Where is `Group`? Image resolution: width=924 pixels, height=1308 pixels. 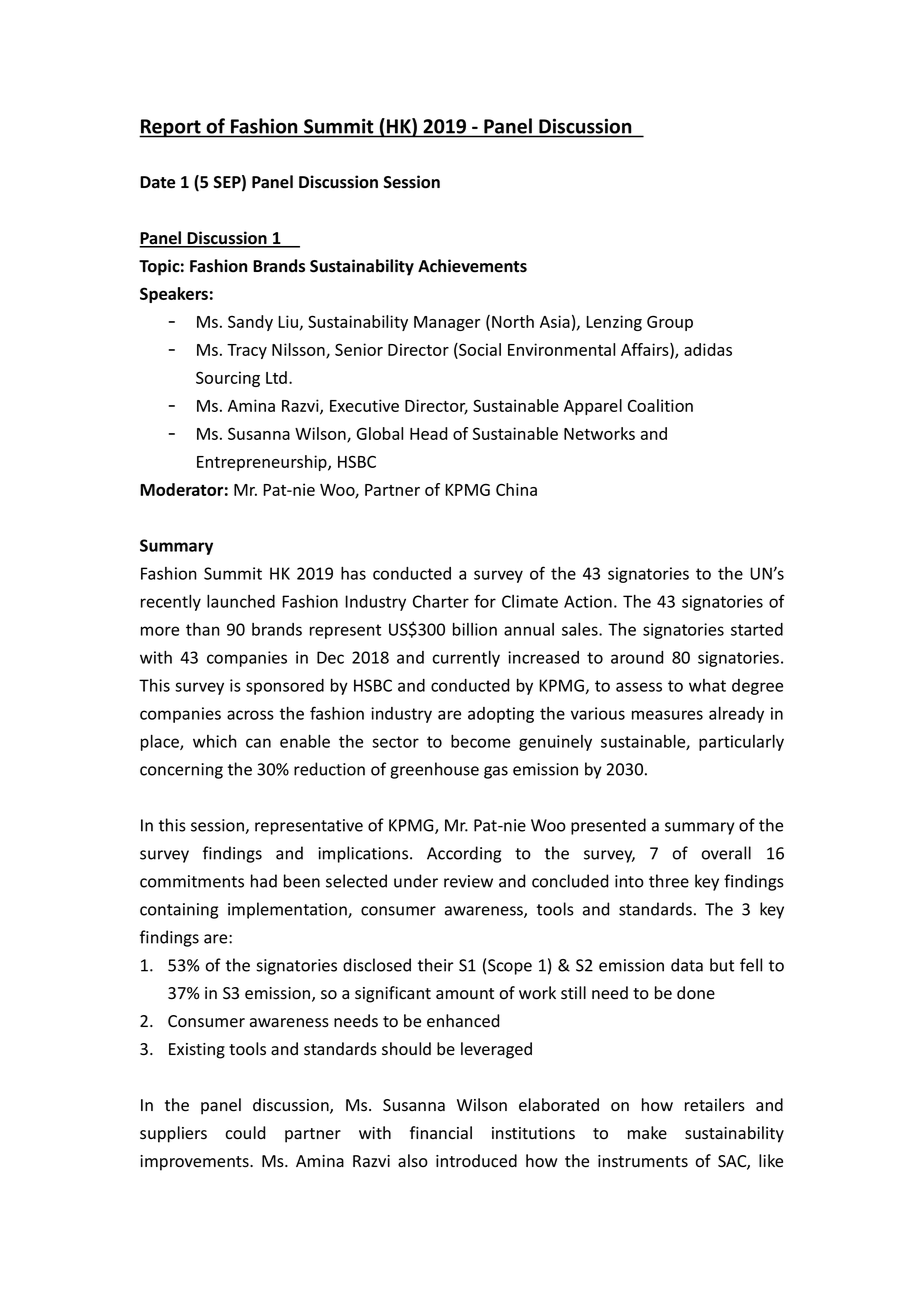
Group is located at coordinates (670, 323).
